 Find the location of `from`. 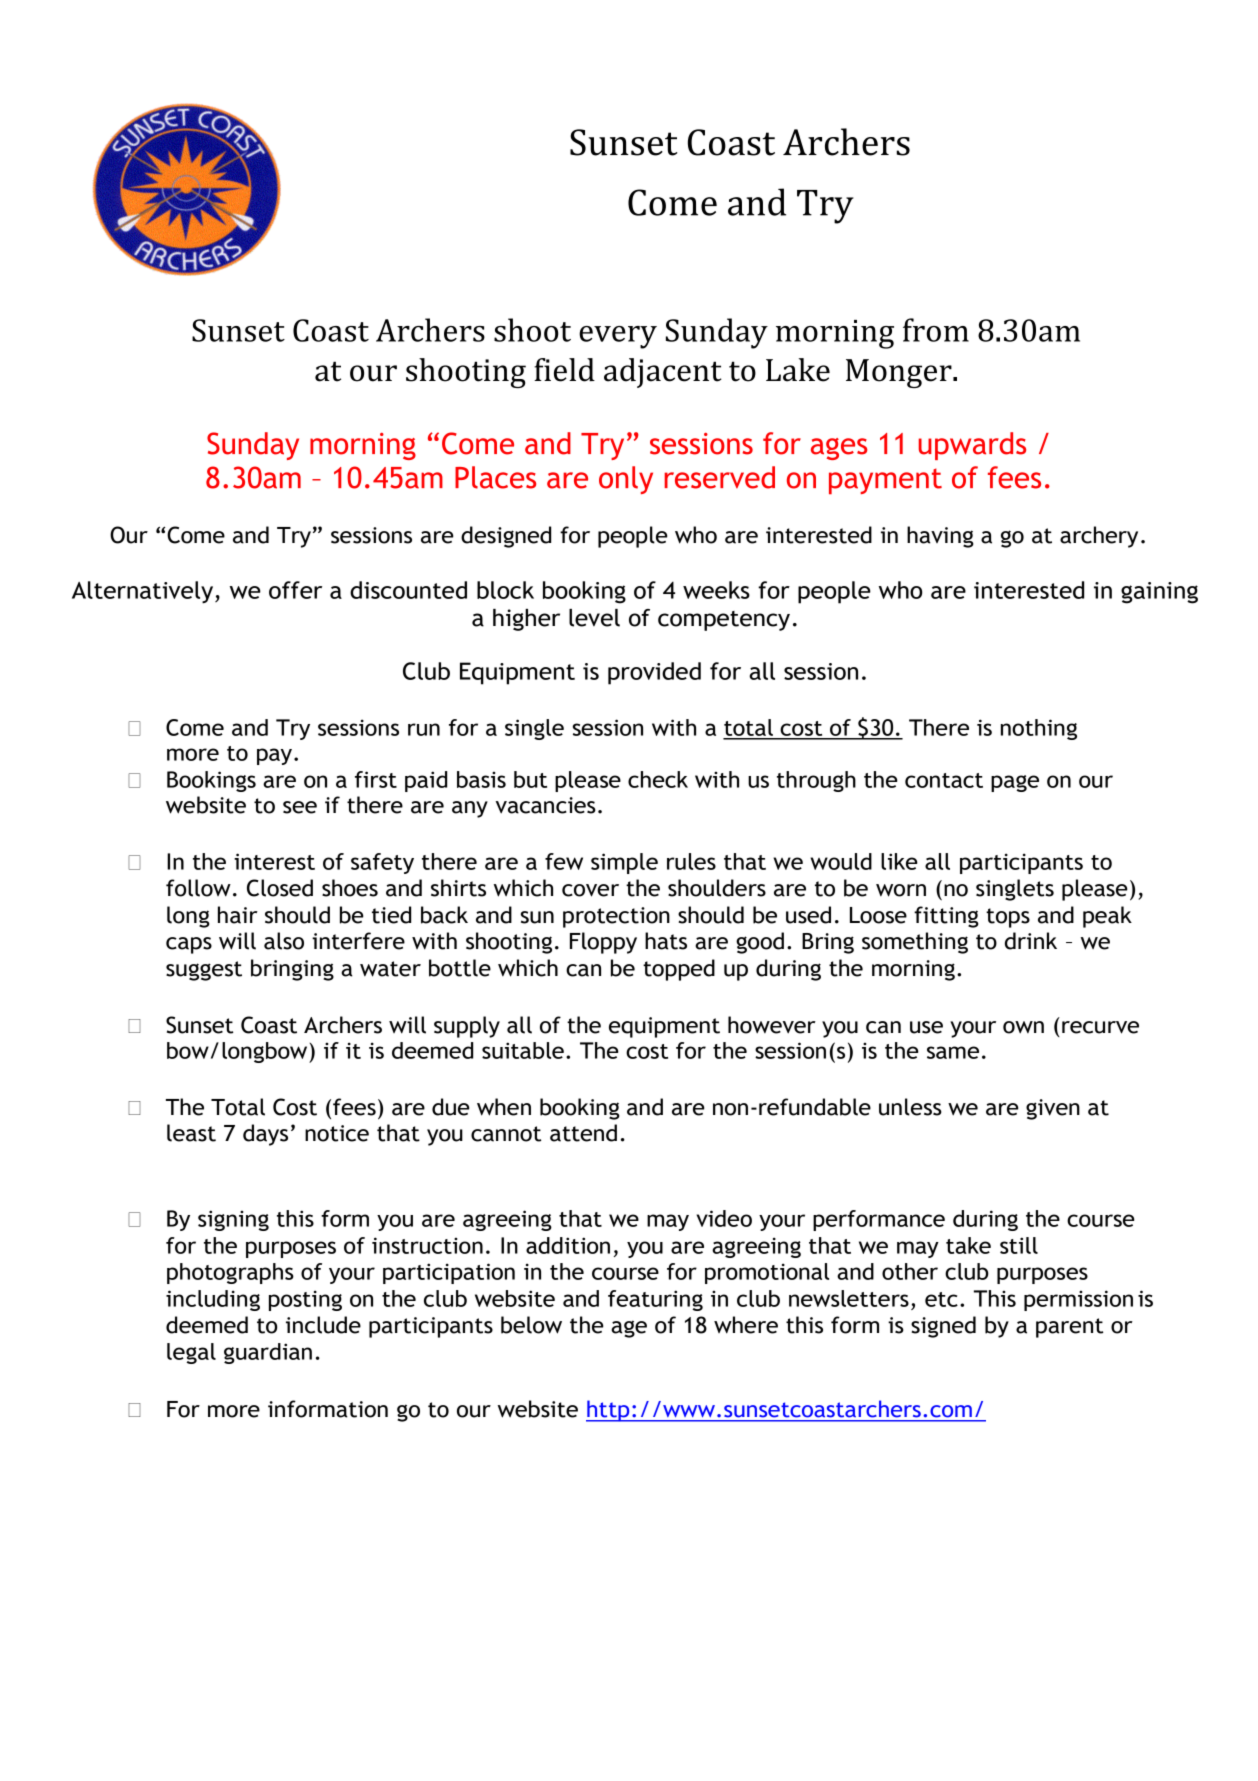

from is located at coordinates (936, 330).
